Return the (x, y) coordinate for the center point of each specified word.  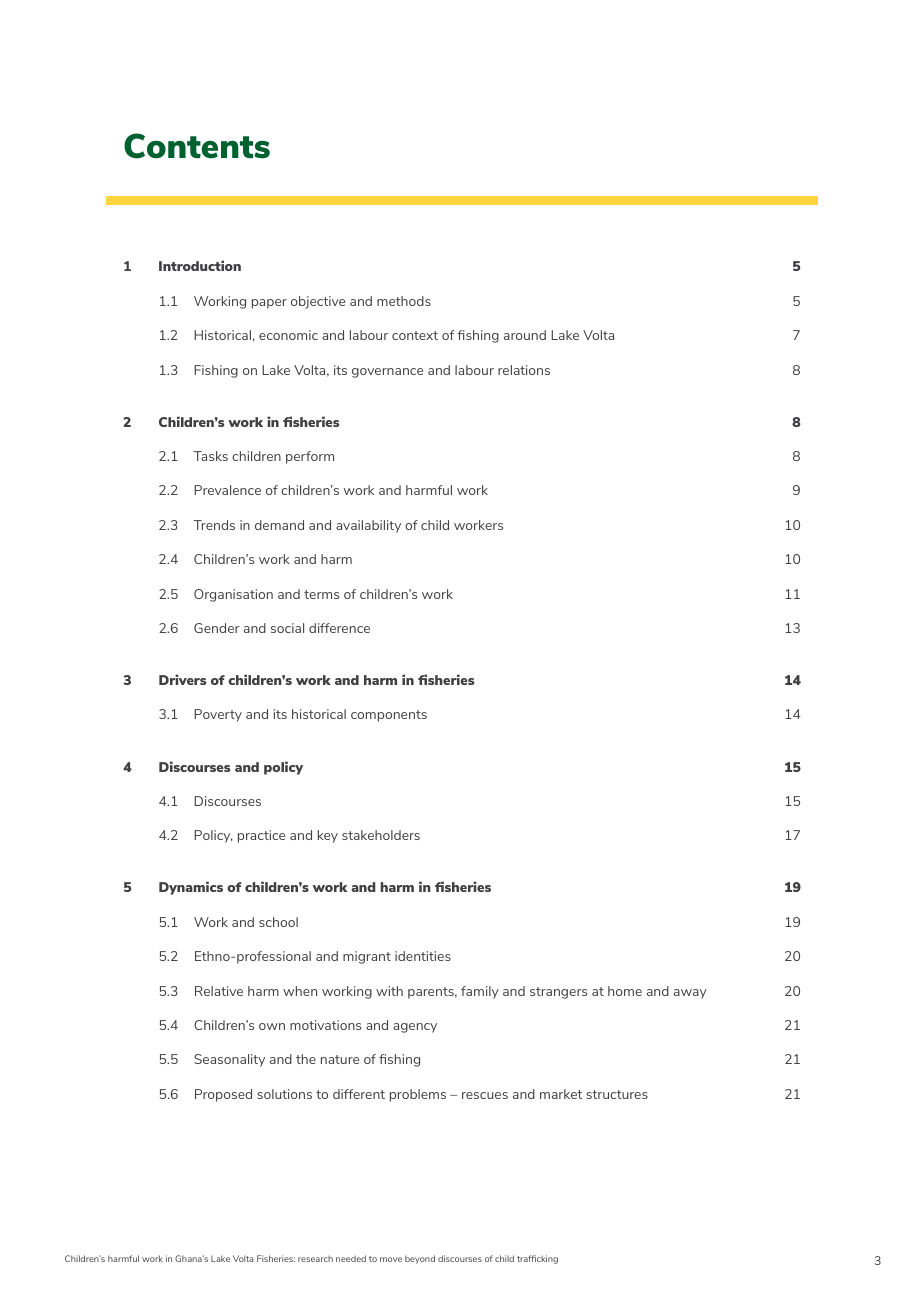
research (315, 1258)
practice (261, 836)
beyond (420, 1259)
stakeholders (381, 835)
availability (368, 526)
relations (524, 370)
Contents (197, 146)
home (625, 991)
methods (404, 301)
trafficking (537, 1259)
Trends (214, 525)
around (525, 335)
